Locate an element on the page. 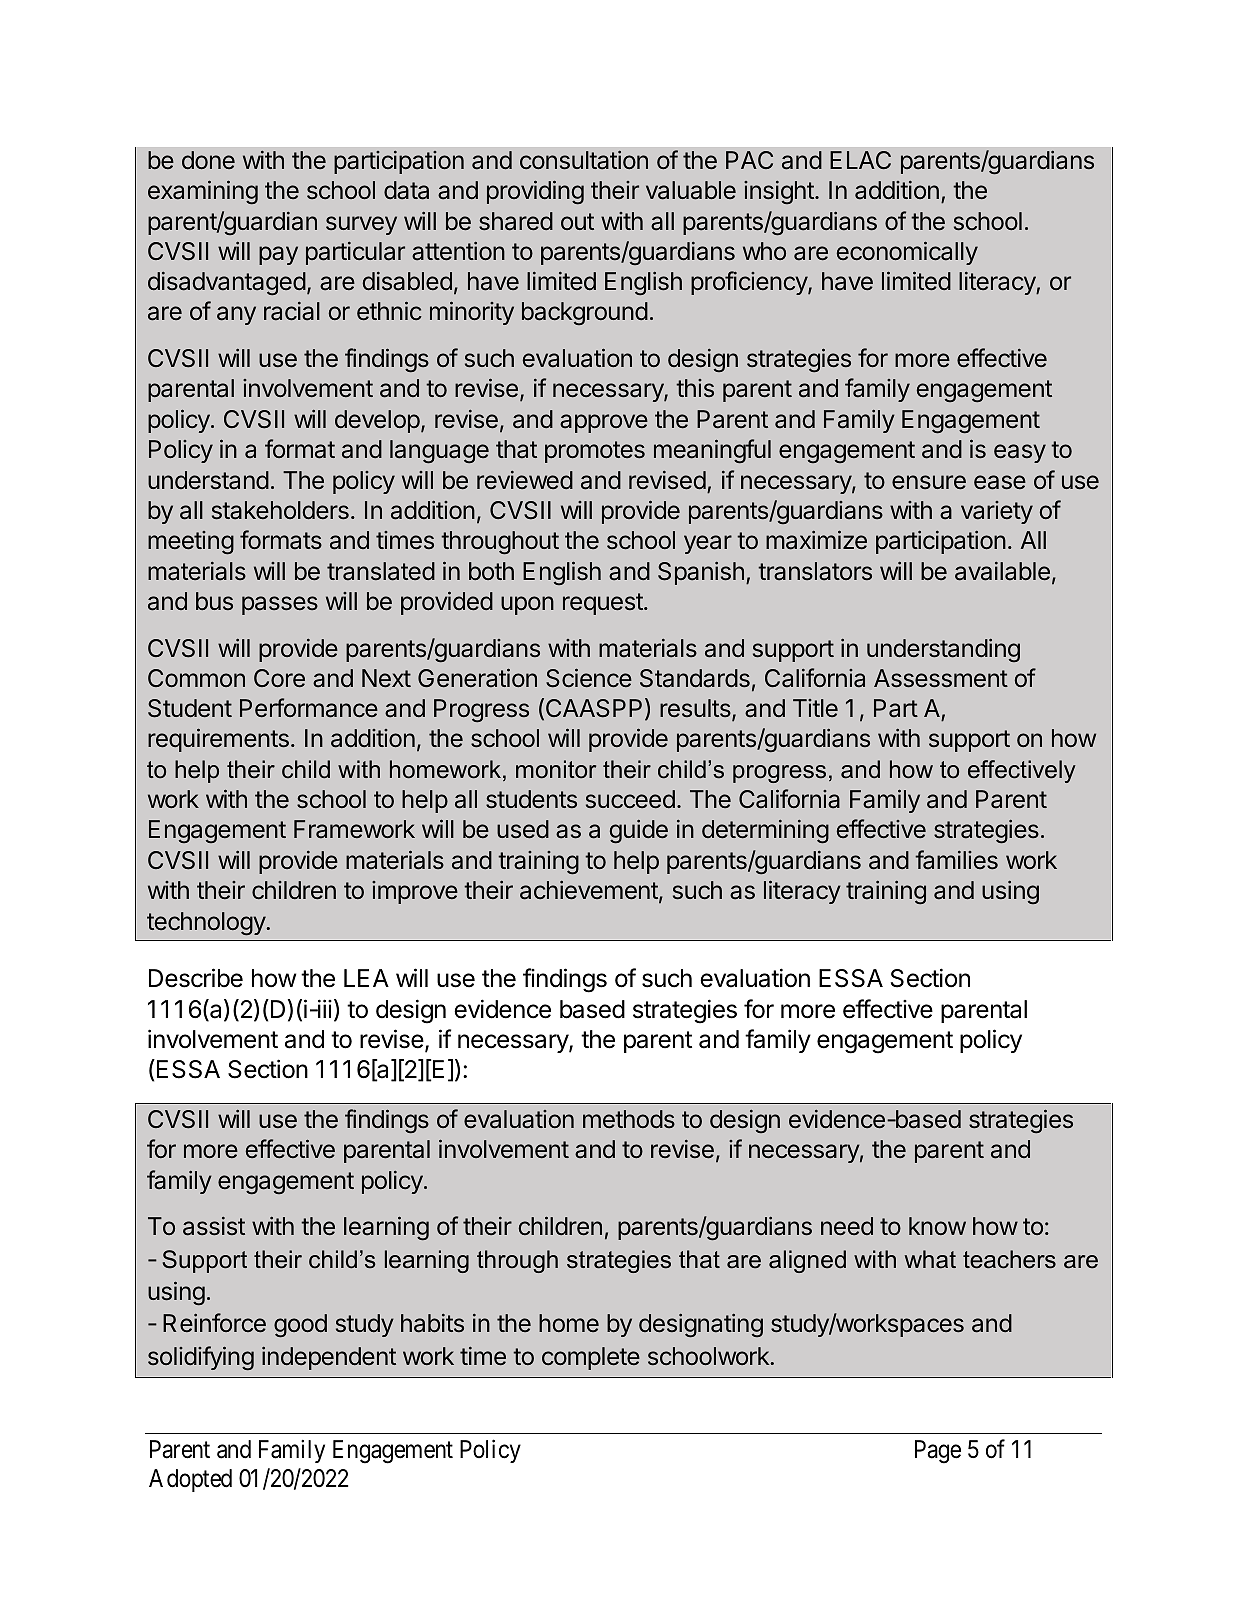 The image size is (1247, 1613). promotes is located at coordinates (595, 452).
